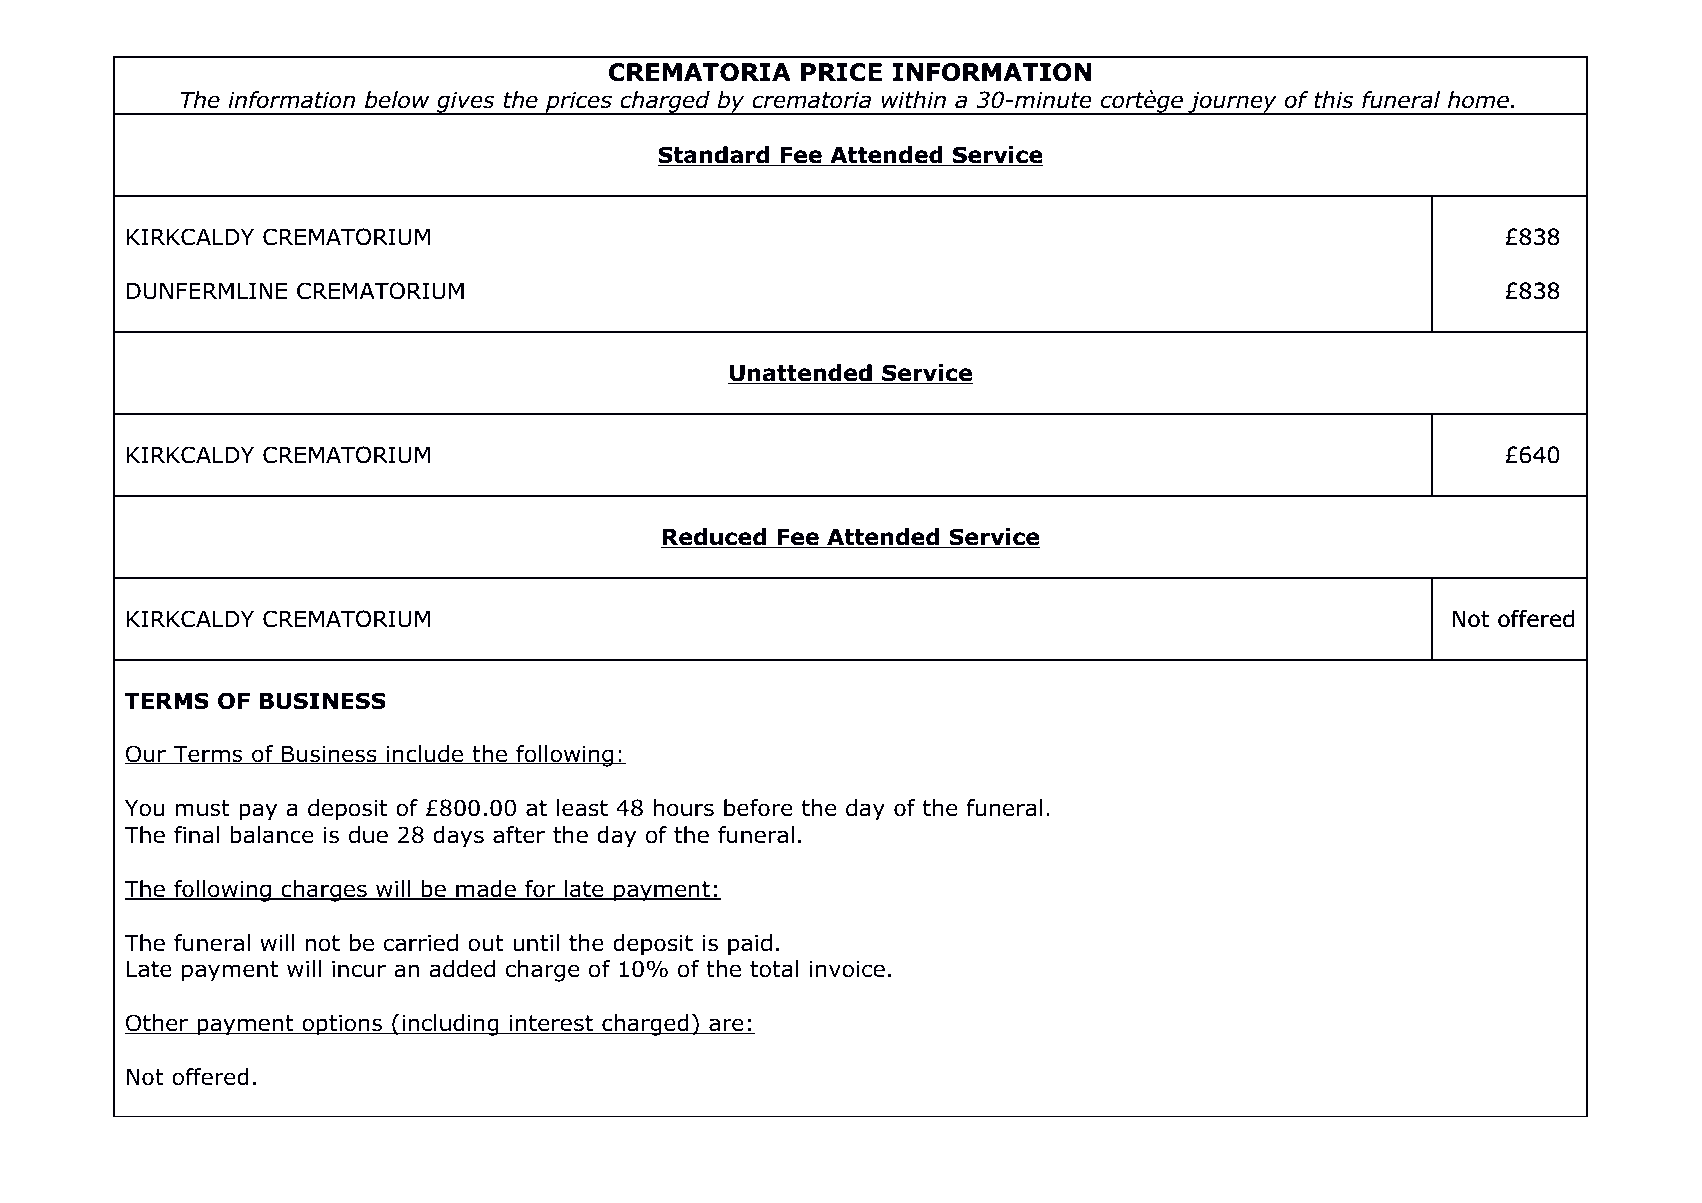  I want to click on hours, so click(684, 808).
